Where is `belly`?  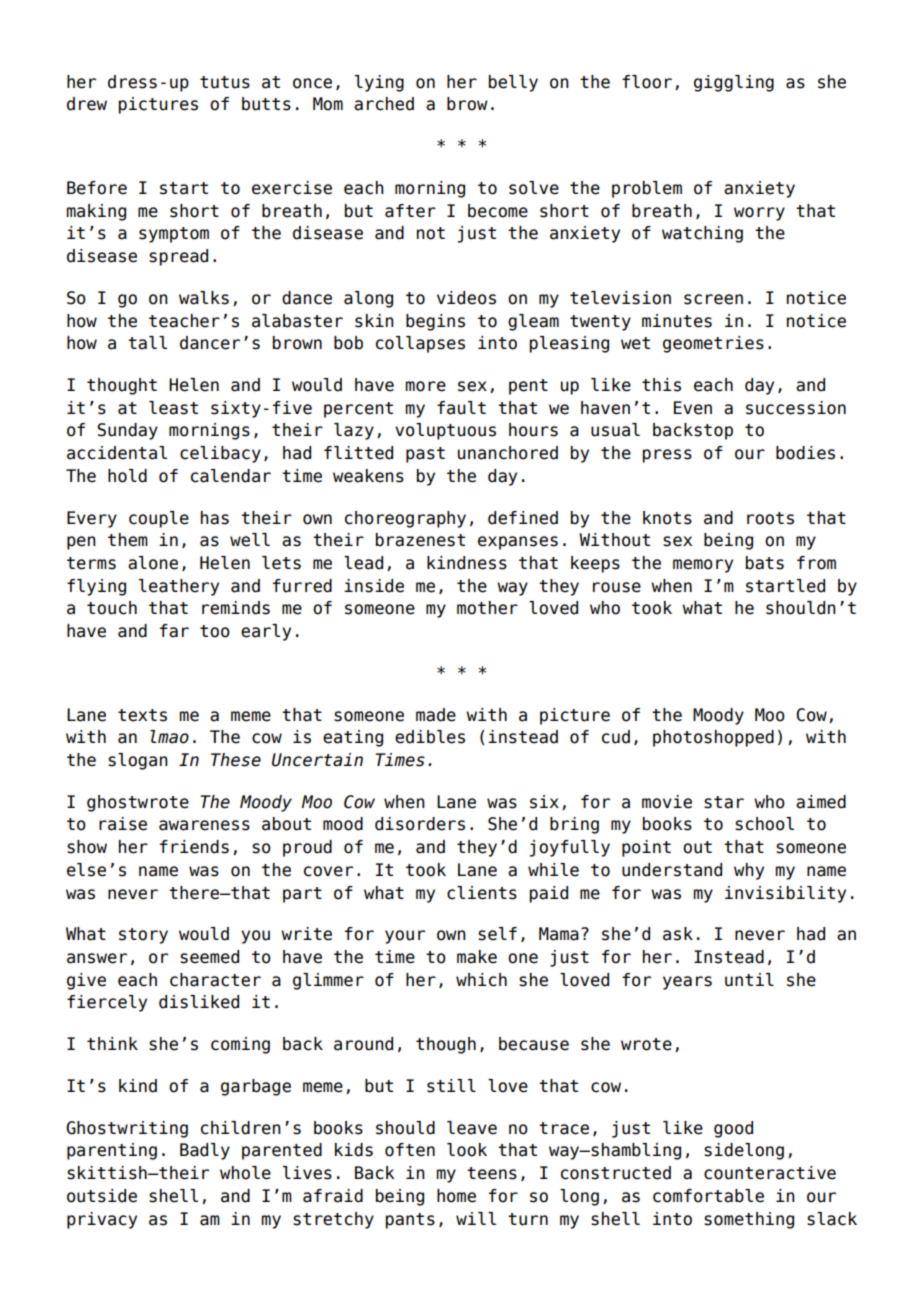
belly is located at coordinates (513, 83).
